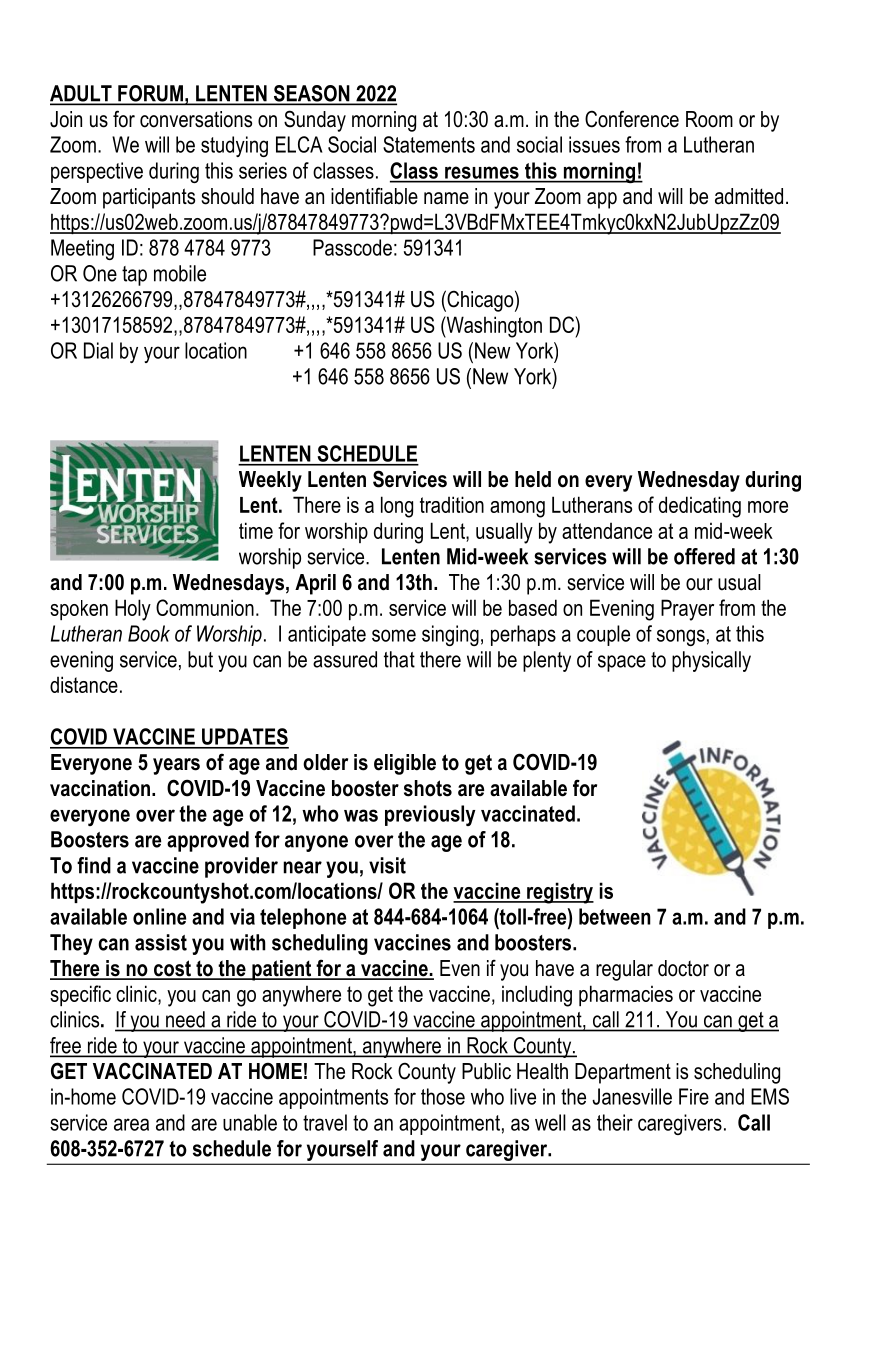 The image size is (887, 1372). What do you see at coordinates (98, 350) in the screenshot?
I see `Dial` at bounding box center [98, 350].
